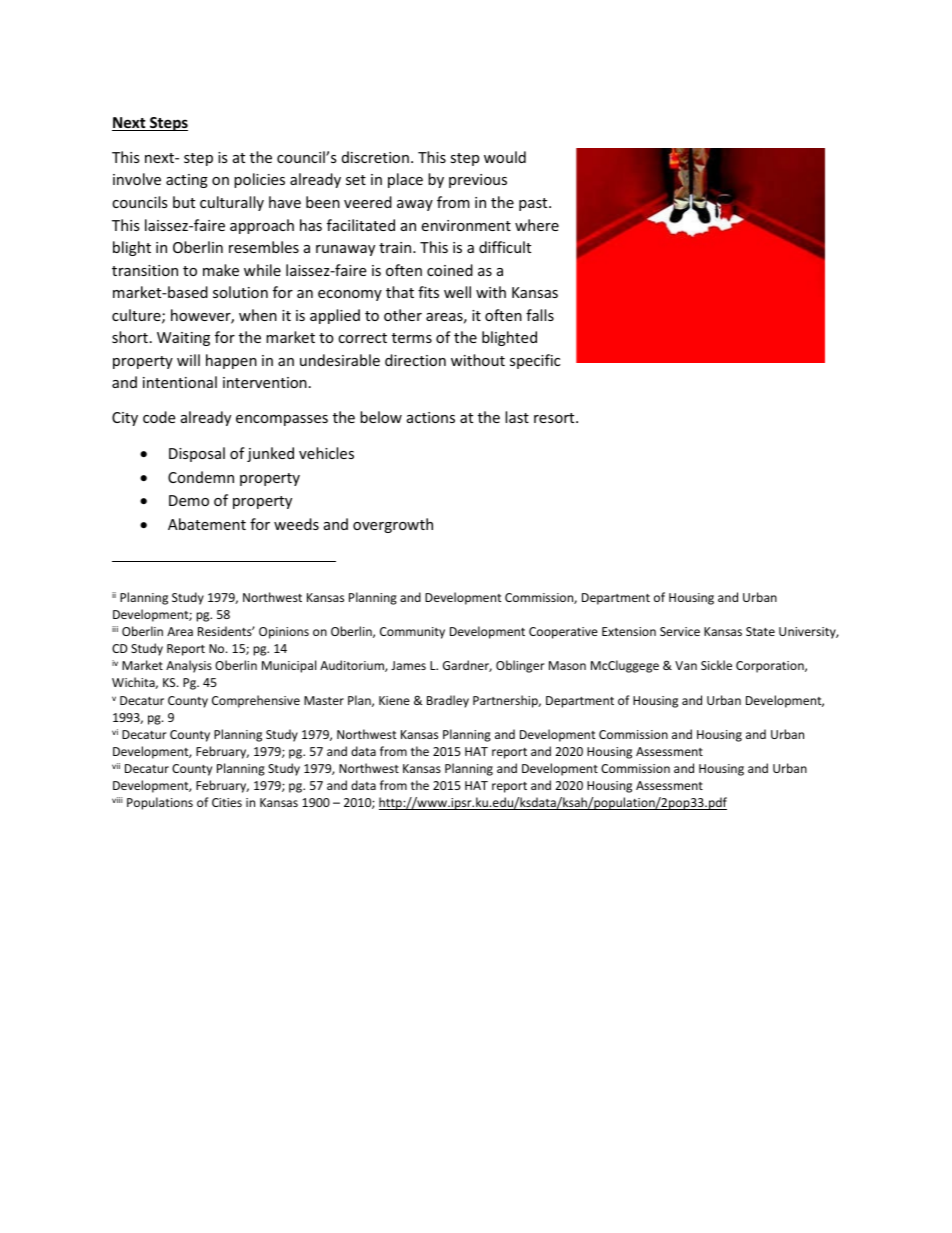 The image size is (952, 1233). Describe the element at coordinates (405, 180) in the page. I see `place` at that location.
